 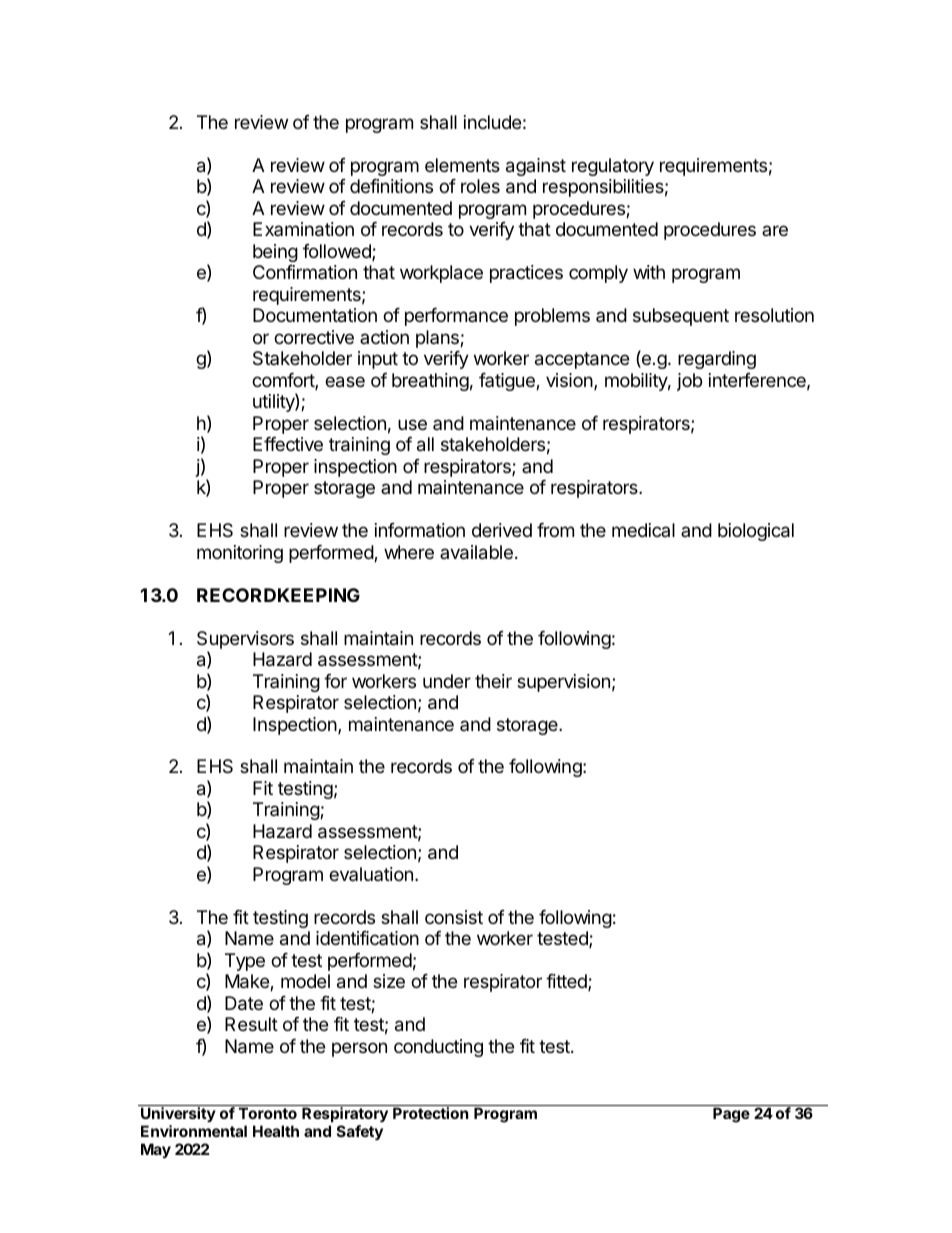 What do you see at coordinates (194, 1131) in the document?
I see `Environmental` at bounding box center [194, 1131].
